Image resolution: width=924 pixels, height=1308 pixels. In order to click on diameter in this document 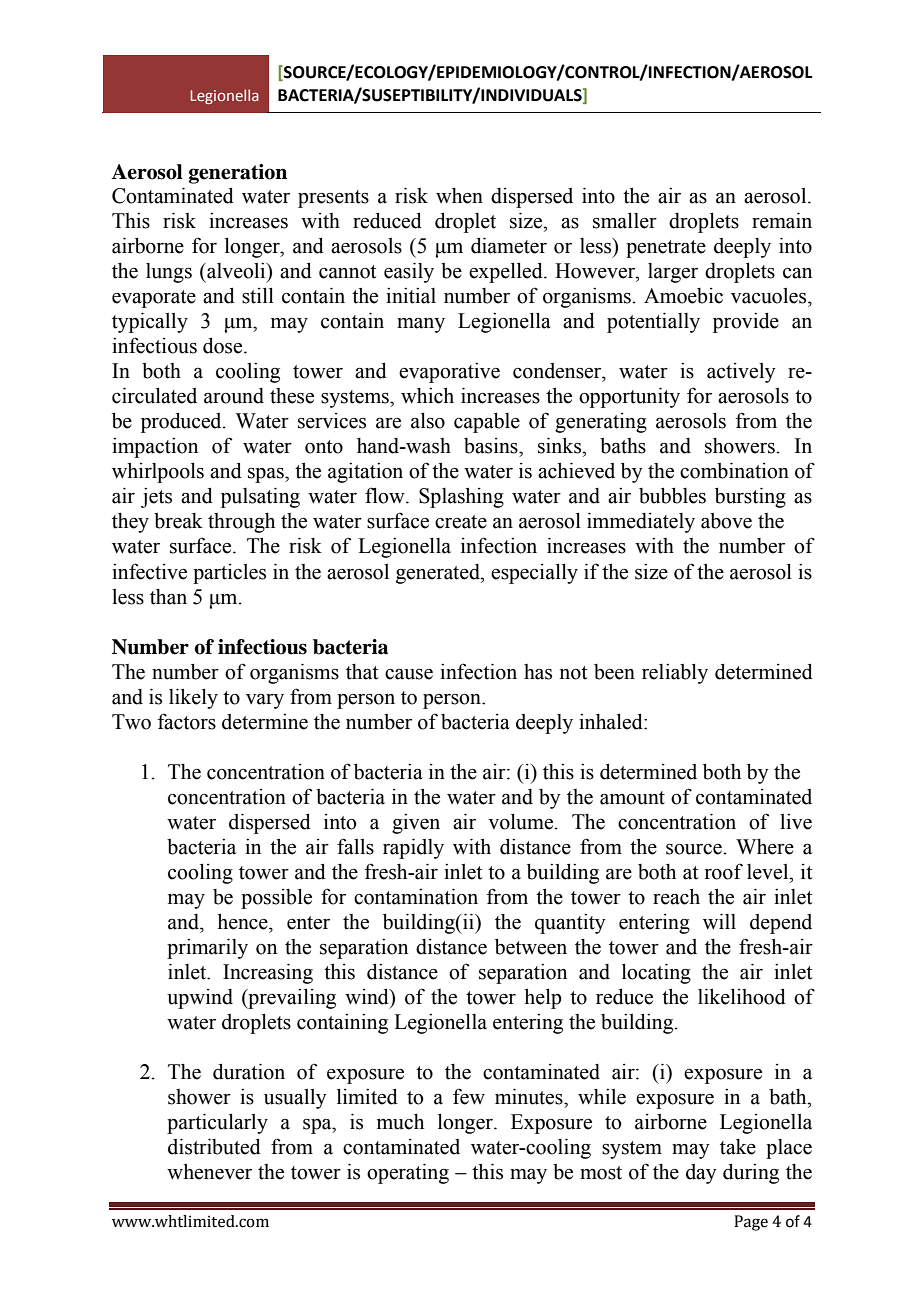, I will do `click(509, 245)`.
